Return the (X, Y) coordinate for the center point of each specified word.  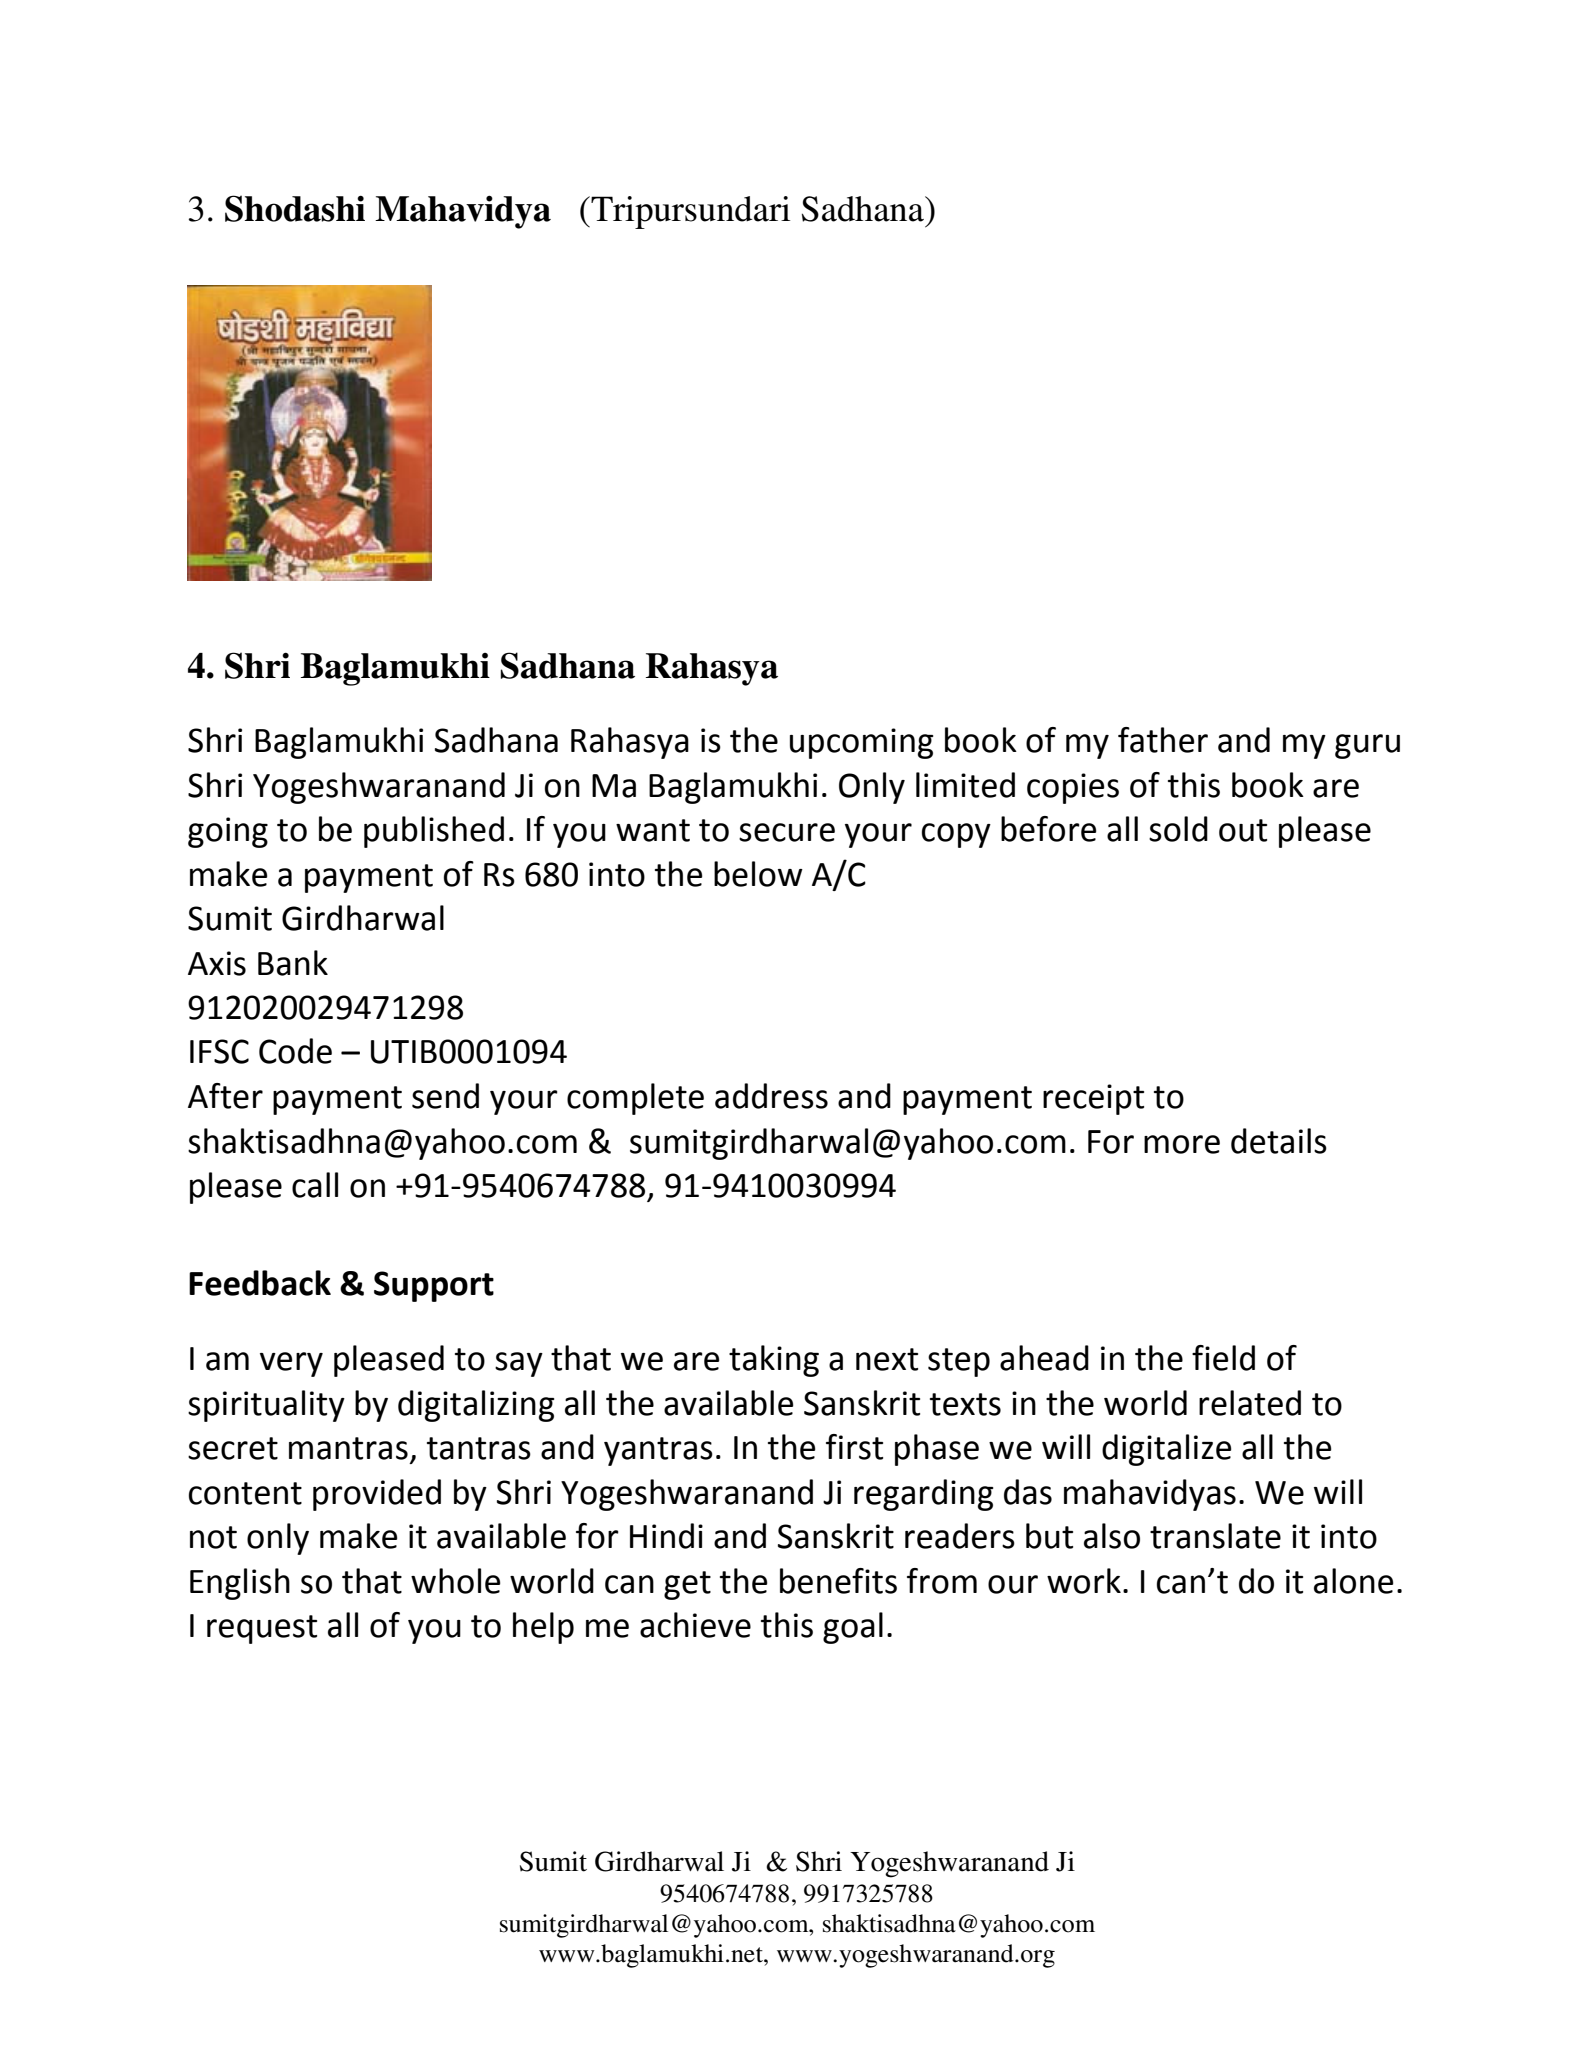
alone (1354, 1581)
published (434, 832)
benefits (838, 1581)
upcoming (861, 743)
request (262, 1629)
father (1163, 740)
